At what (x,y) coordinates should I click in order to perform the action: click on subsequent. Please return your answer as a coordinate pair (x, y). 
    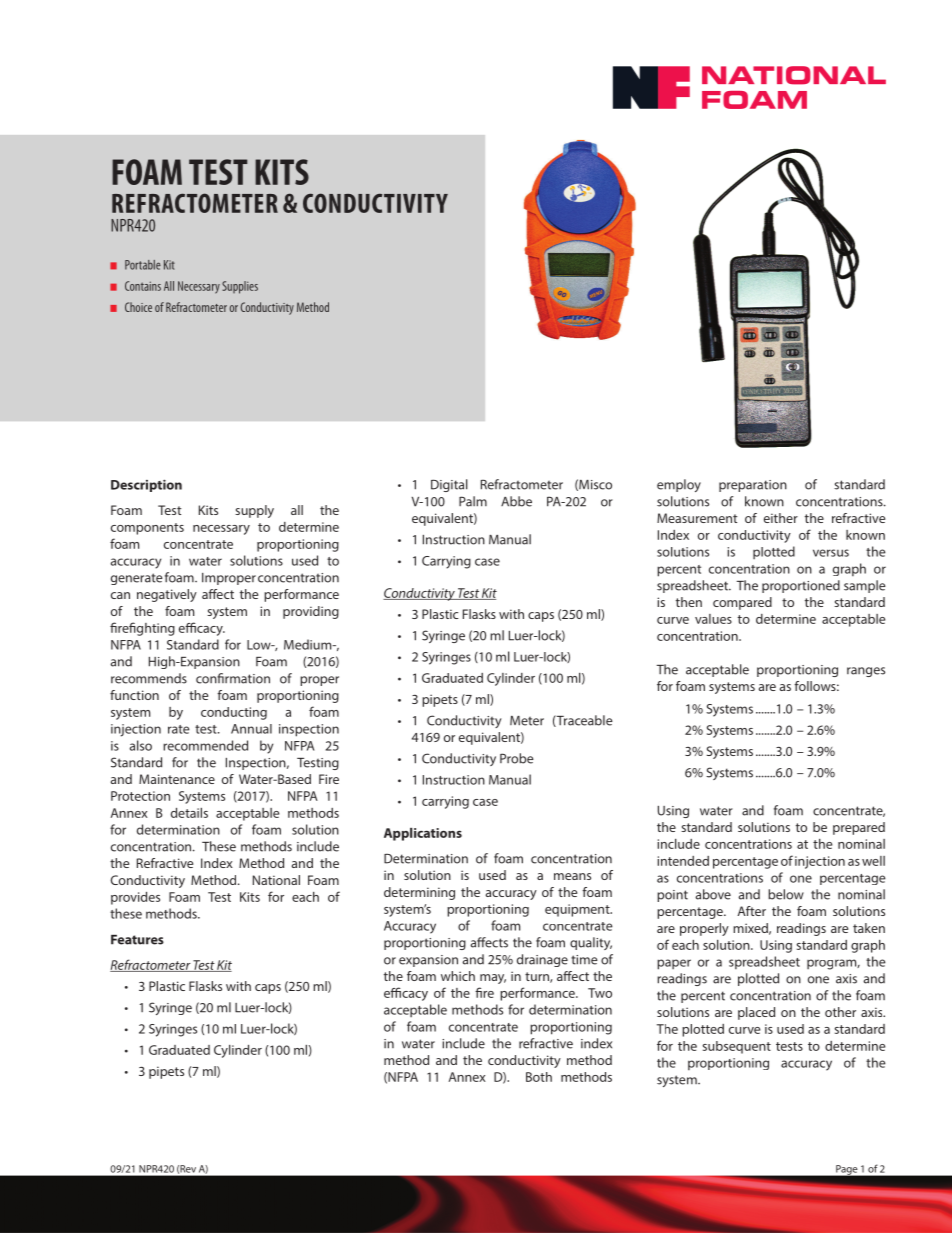
    Looking at the image, I should click on (737, 1047).
